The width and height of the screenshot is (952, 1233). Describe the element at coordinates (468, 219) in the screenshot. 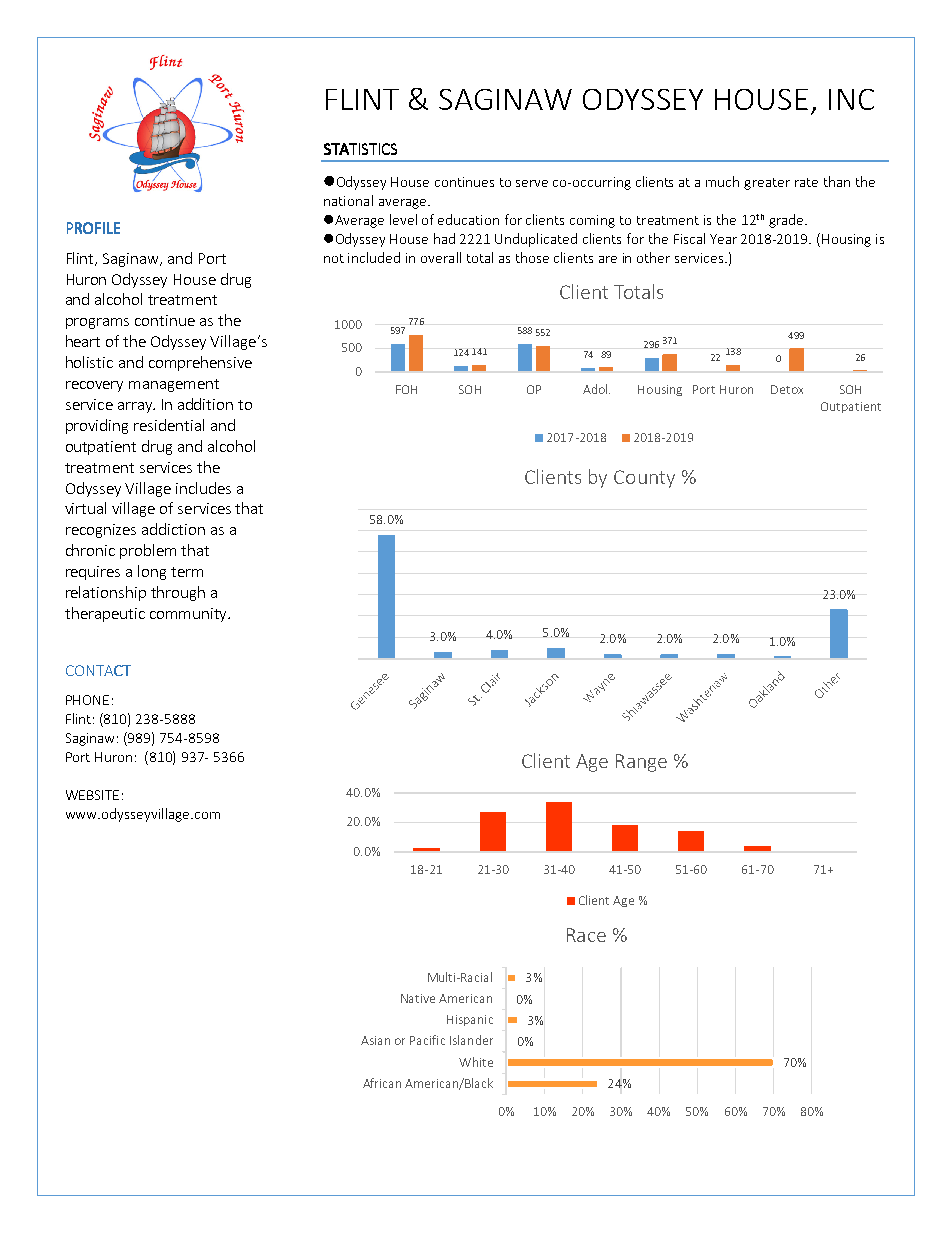

I see `education` at that location.
